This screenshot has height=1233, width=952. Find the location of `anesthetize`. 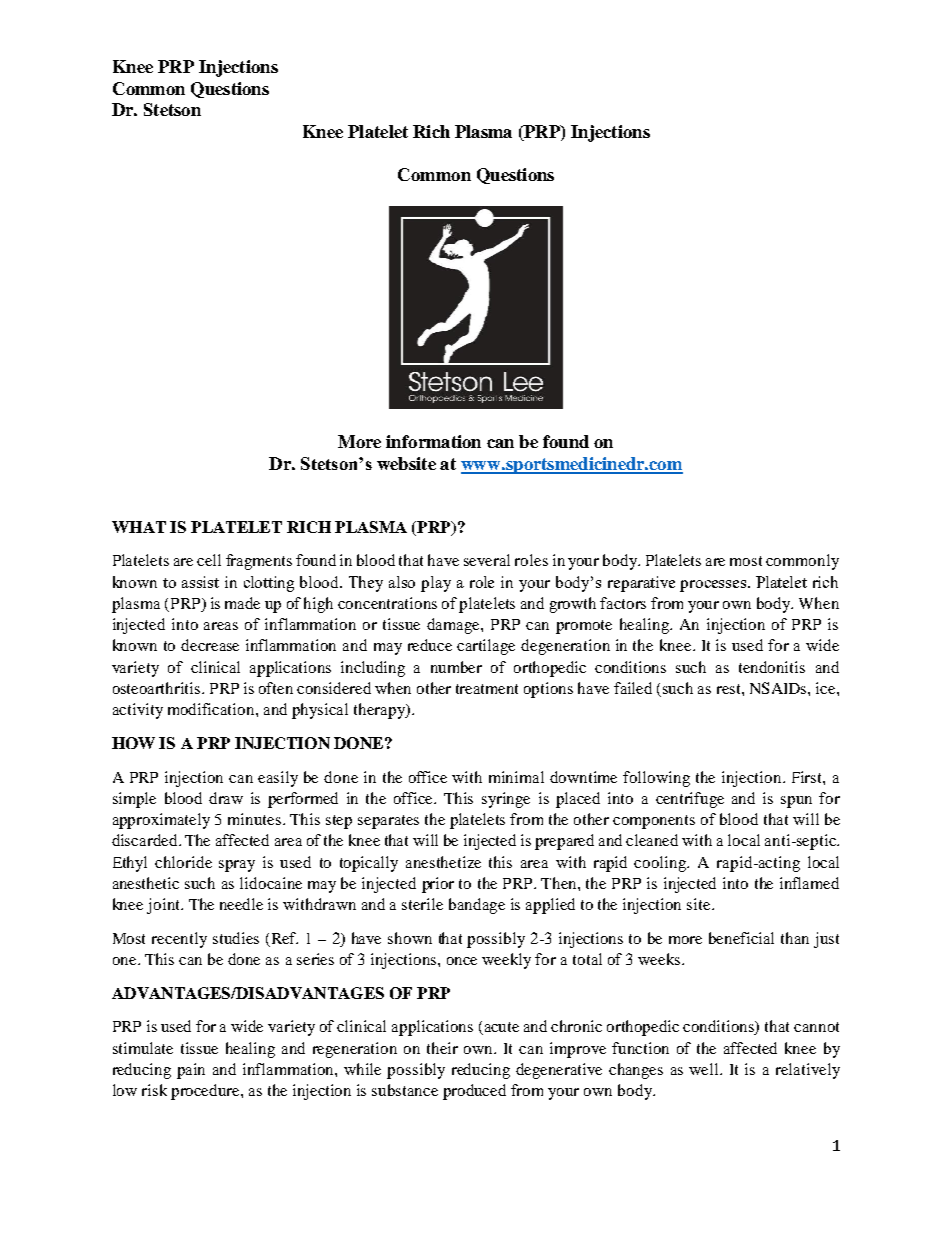

anesthetize is located at coordinates (443, 862).
